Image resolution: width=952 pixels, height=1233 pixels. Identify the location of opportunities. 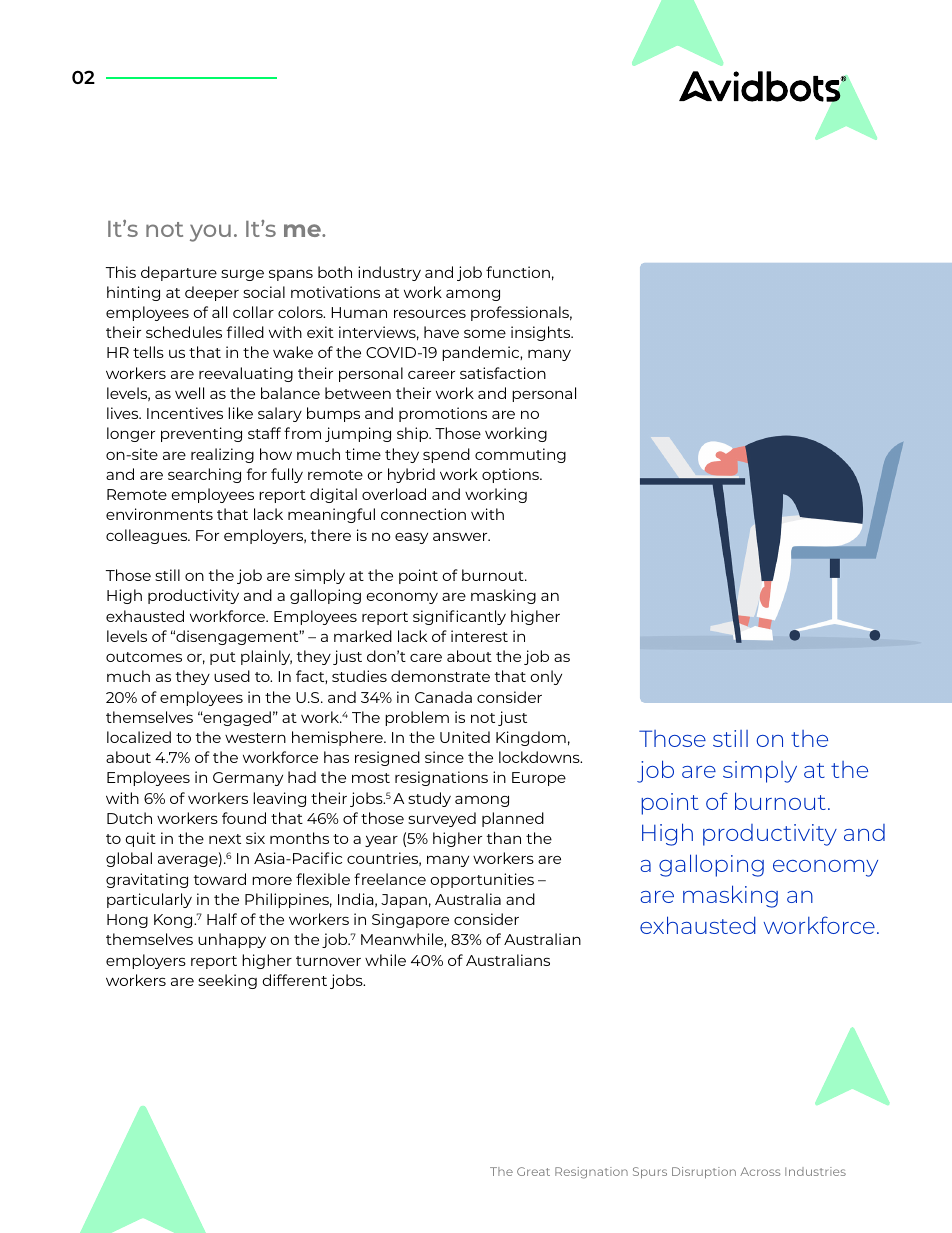
(482, 880).
